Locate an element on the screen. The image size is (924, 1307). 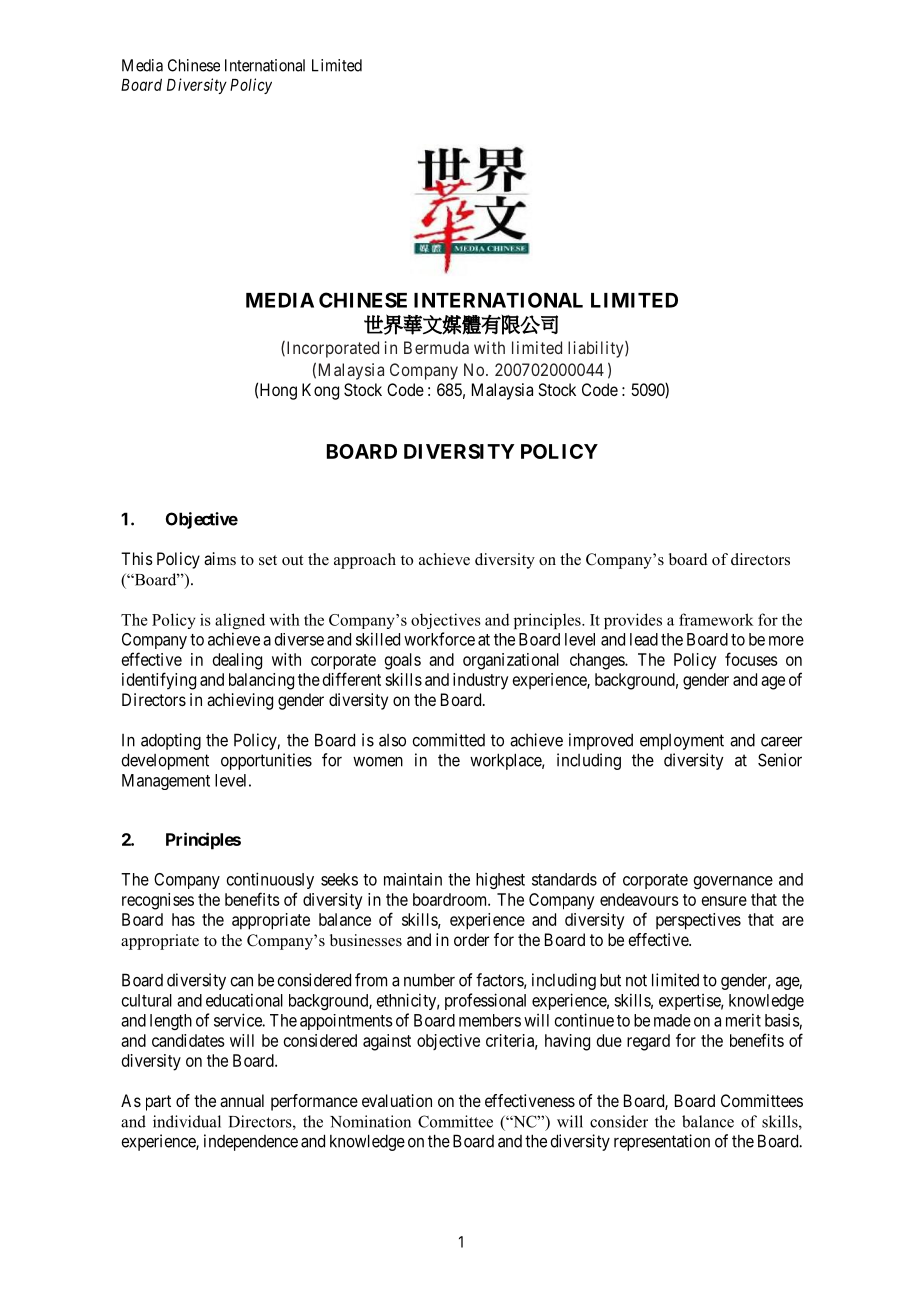
Bermuda is located at coordinates (436, 347).
